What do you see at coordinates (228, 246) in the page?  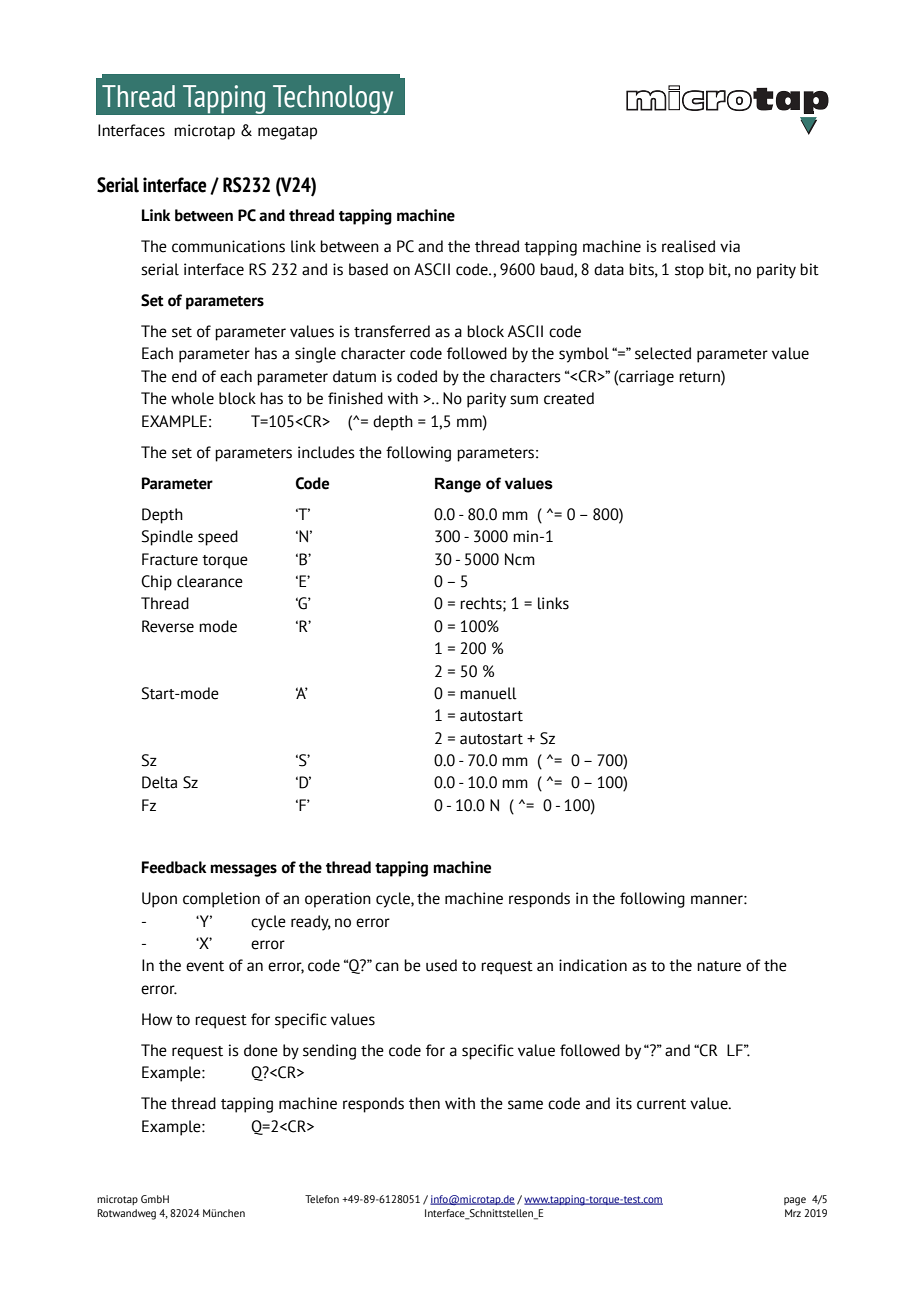 I see `communications` at bounding box center [228, 246].
